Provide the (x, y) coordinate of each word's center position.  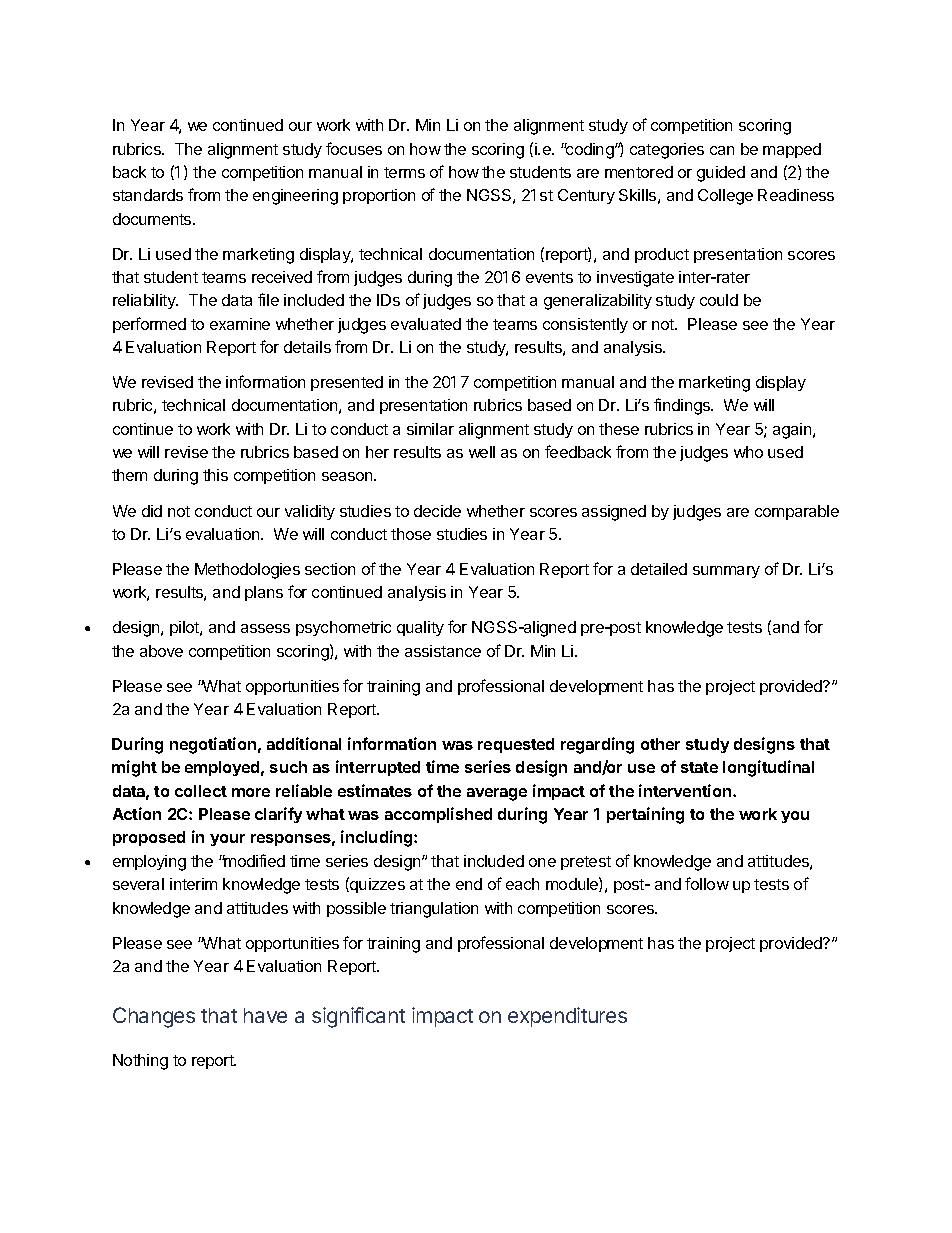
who (748, 452)
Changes (154, 1017)
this (215, 475)
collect (201, 791)
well (482, 452)
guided (721, 174)
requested (516, 745)
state (699, 767)
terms (404, 172)
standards (148, 195)
